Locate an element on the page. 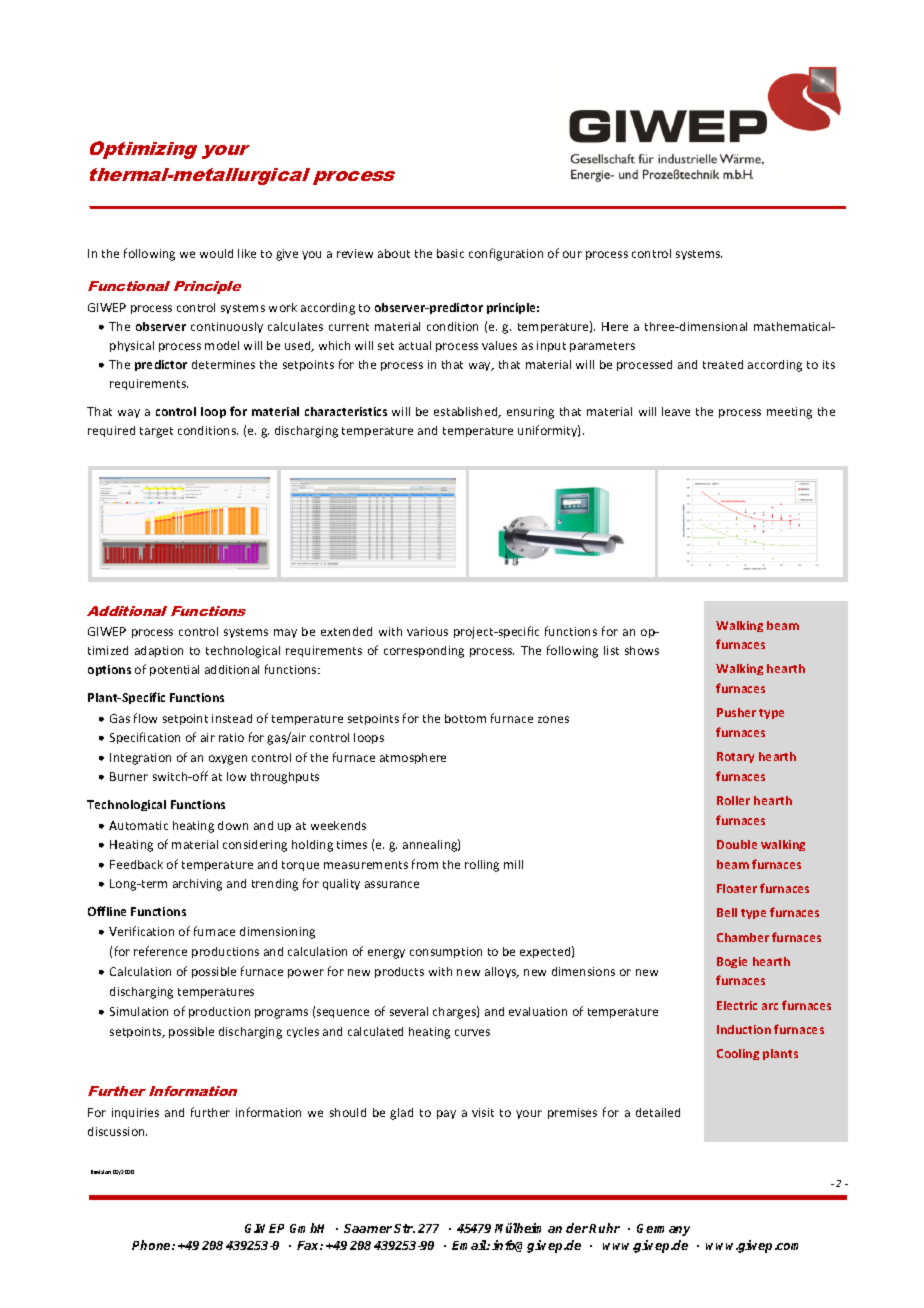 This image has height=1308, width=924. Germany is located at coordinates (663, 1230).
